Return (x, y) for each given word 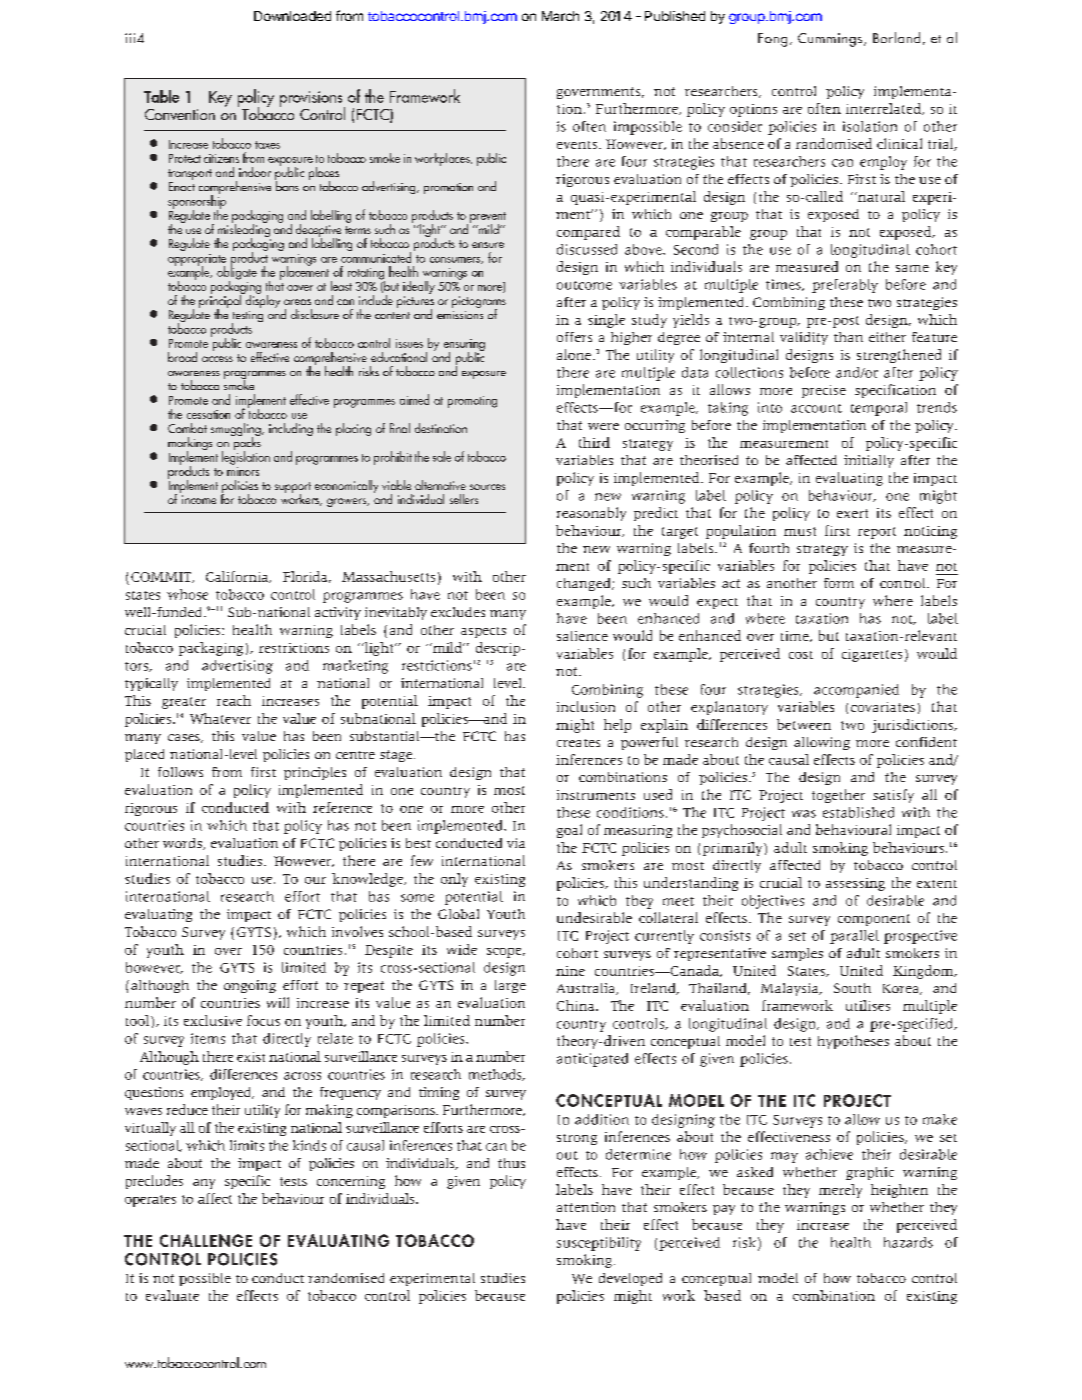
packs (246, 444)
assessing (855, 884)
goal (569, 831)
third (594, 442)
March (560, 16)
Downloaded (292, 16)
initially (869, 461)
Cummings (831, 40)
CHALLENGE (206, 1240)
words (183, 844)
